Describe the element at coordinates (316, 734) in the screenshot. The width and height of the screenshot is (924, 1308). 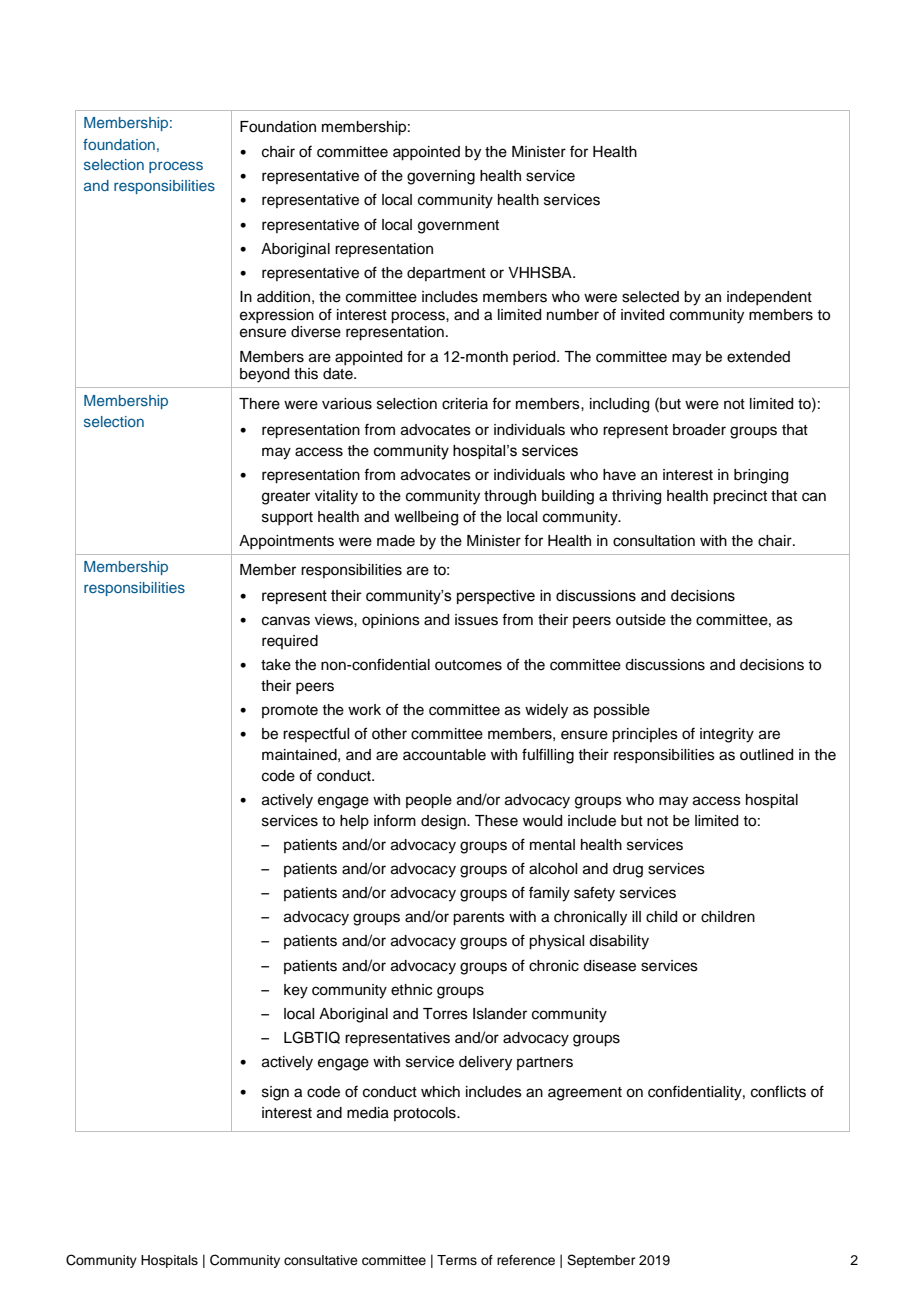
I see `respectful` at that location.
